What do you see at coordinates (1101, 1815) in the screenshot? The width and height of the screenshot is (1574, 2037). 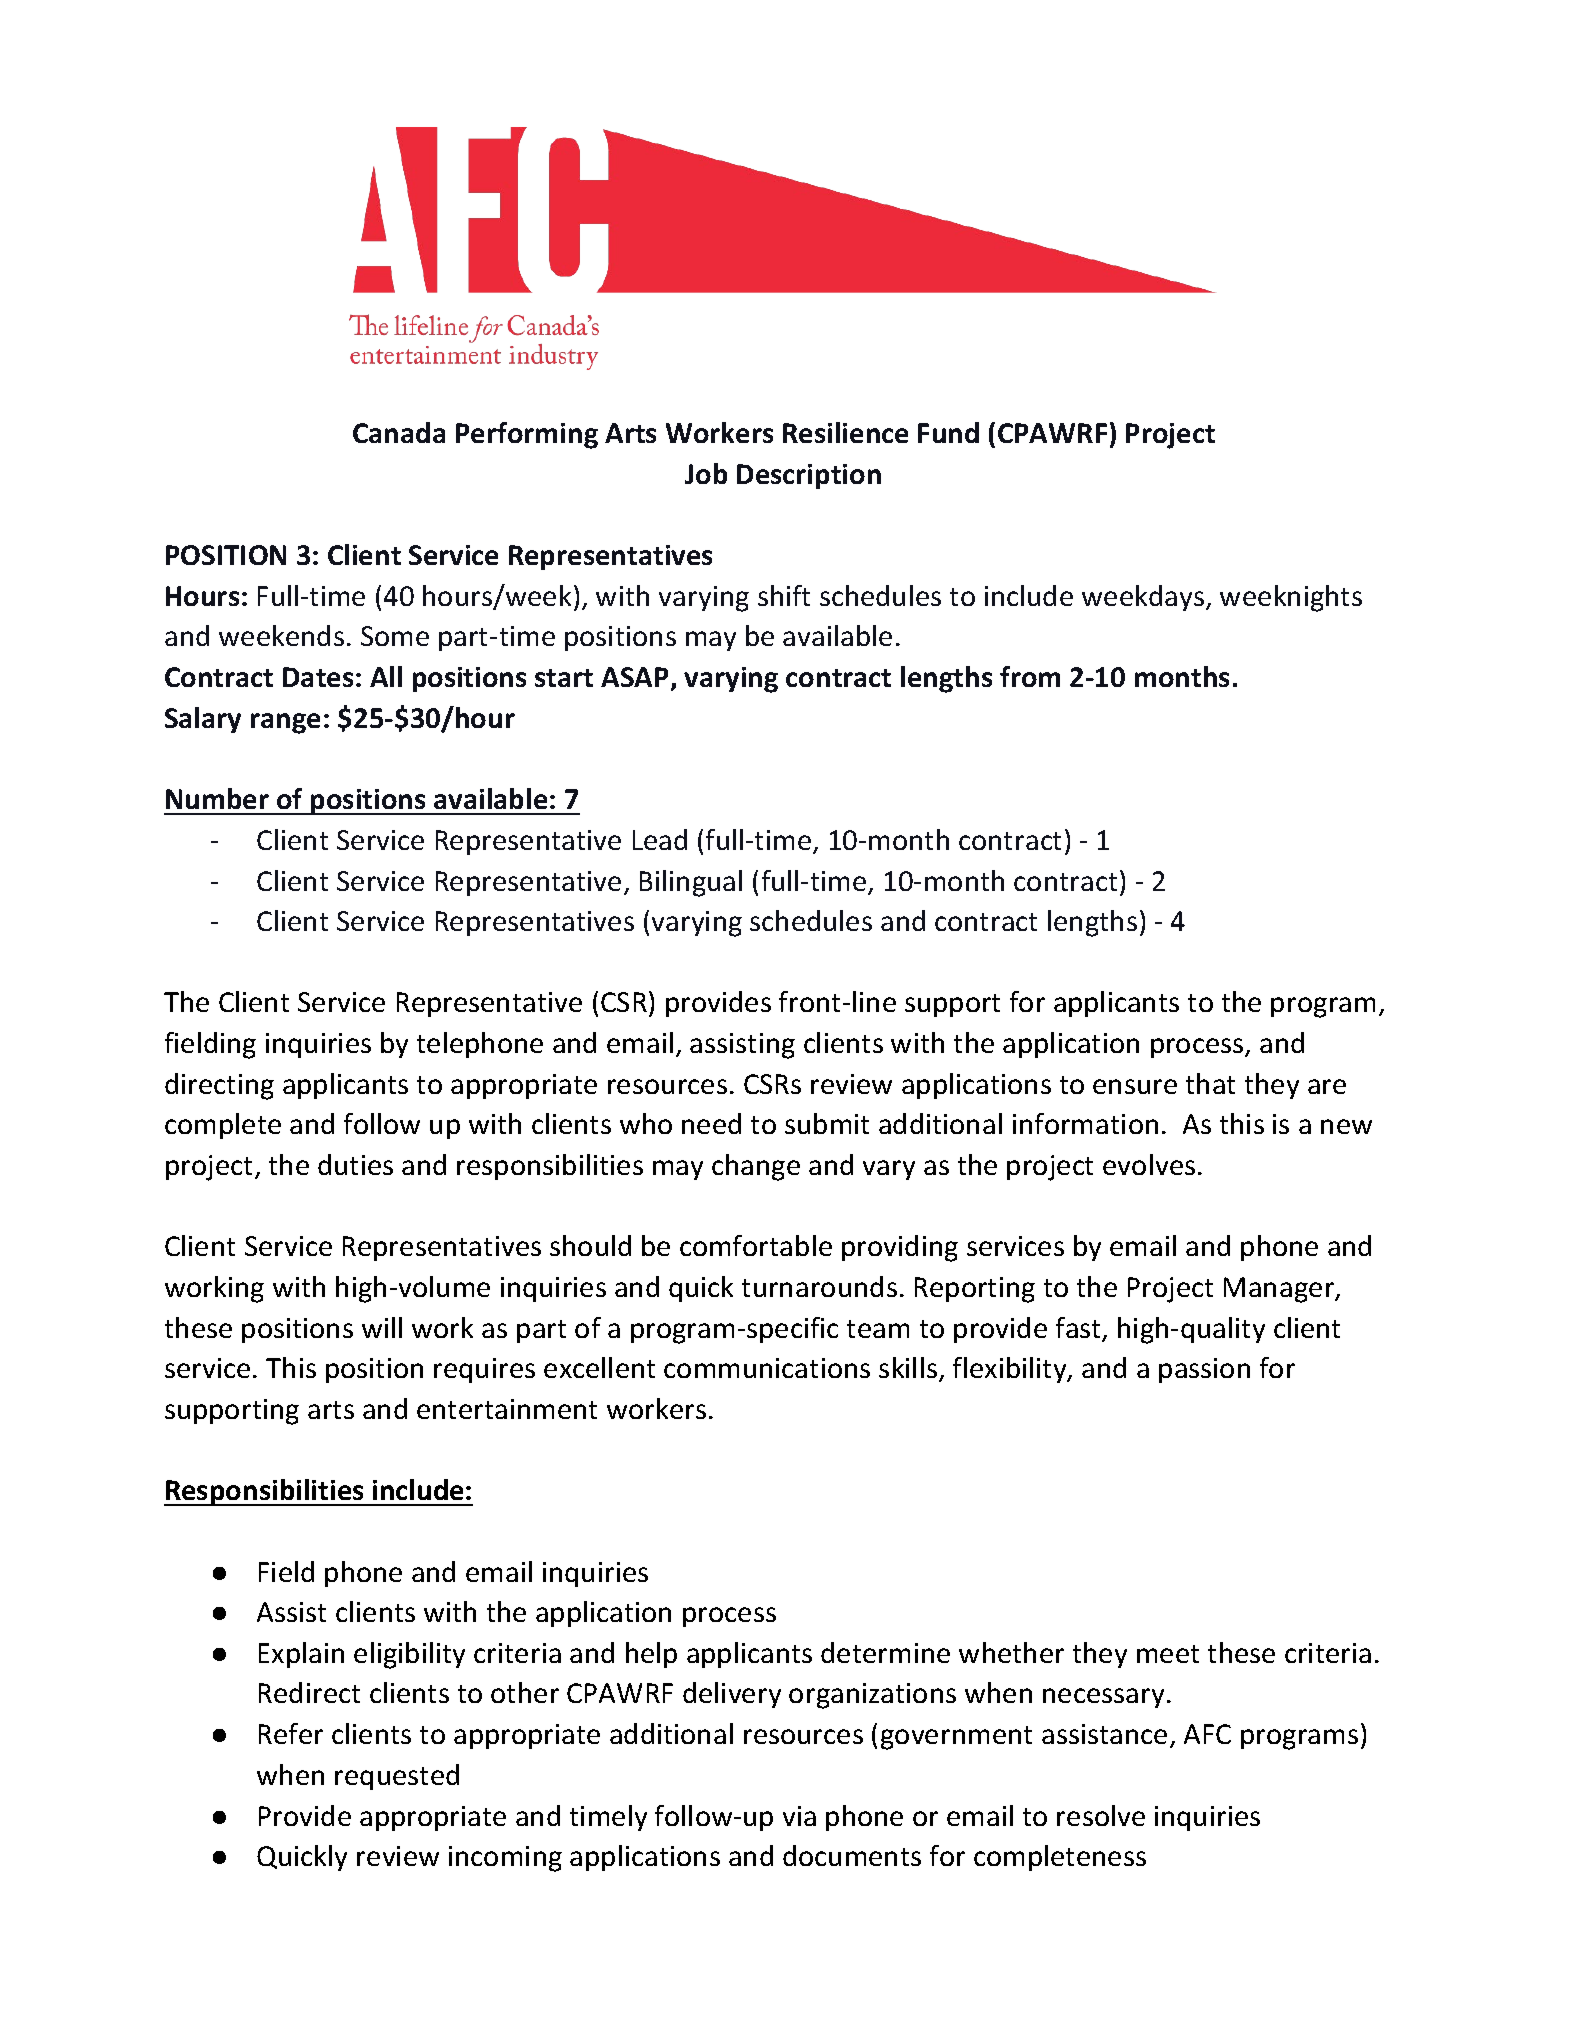 I see `resolve` at bounding box center [1101, 1815].
